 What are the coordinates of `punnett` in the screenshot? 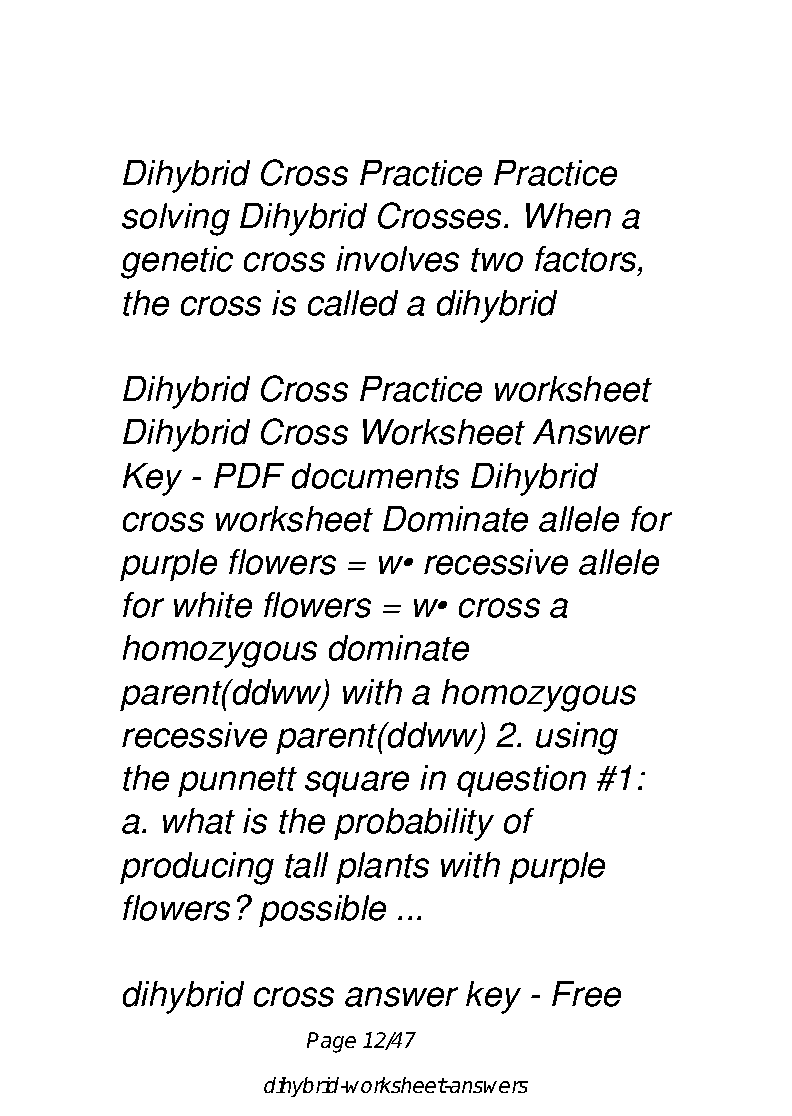 It's located at (237, 782).
